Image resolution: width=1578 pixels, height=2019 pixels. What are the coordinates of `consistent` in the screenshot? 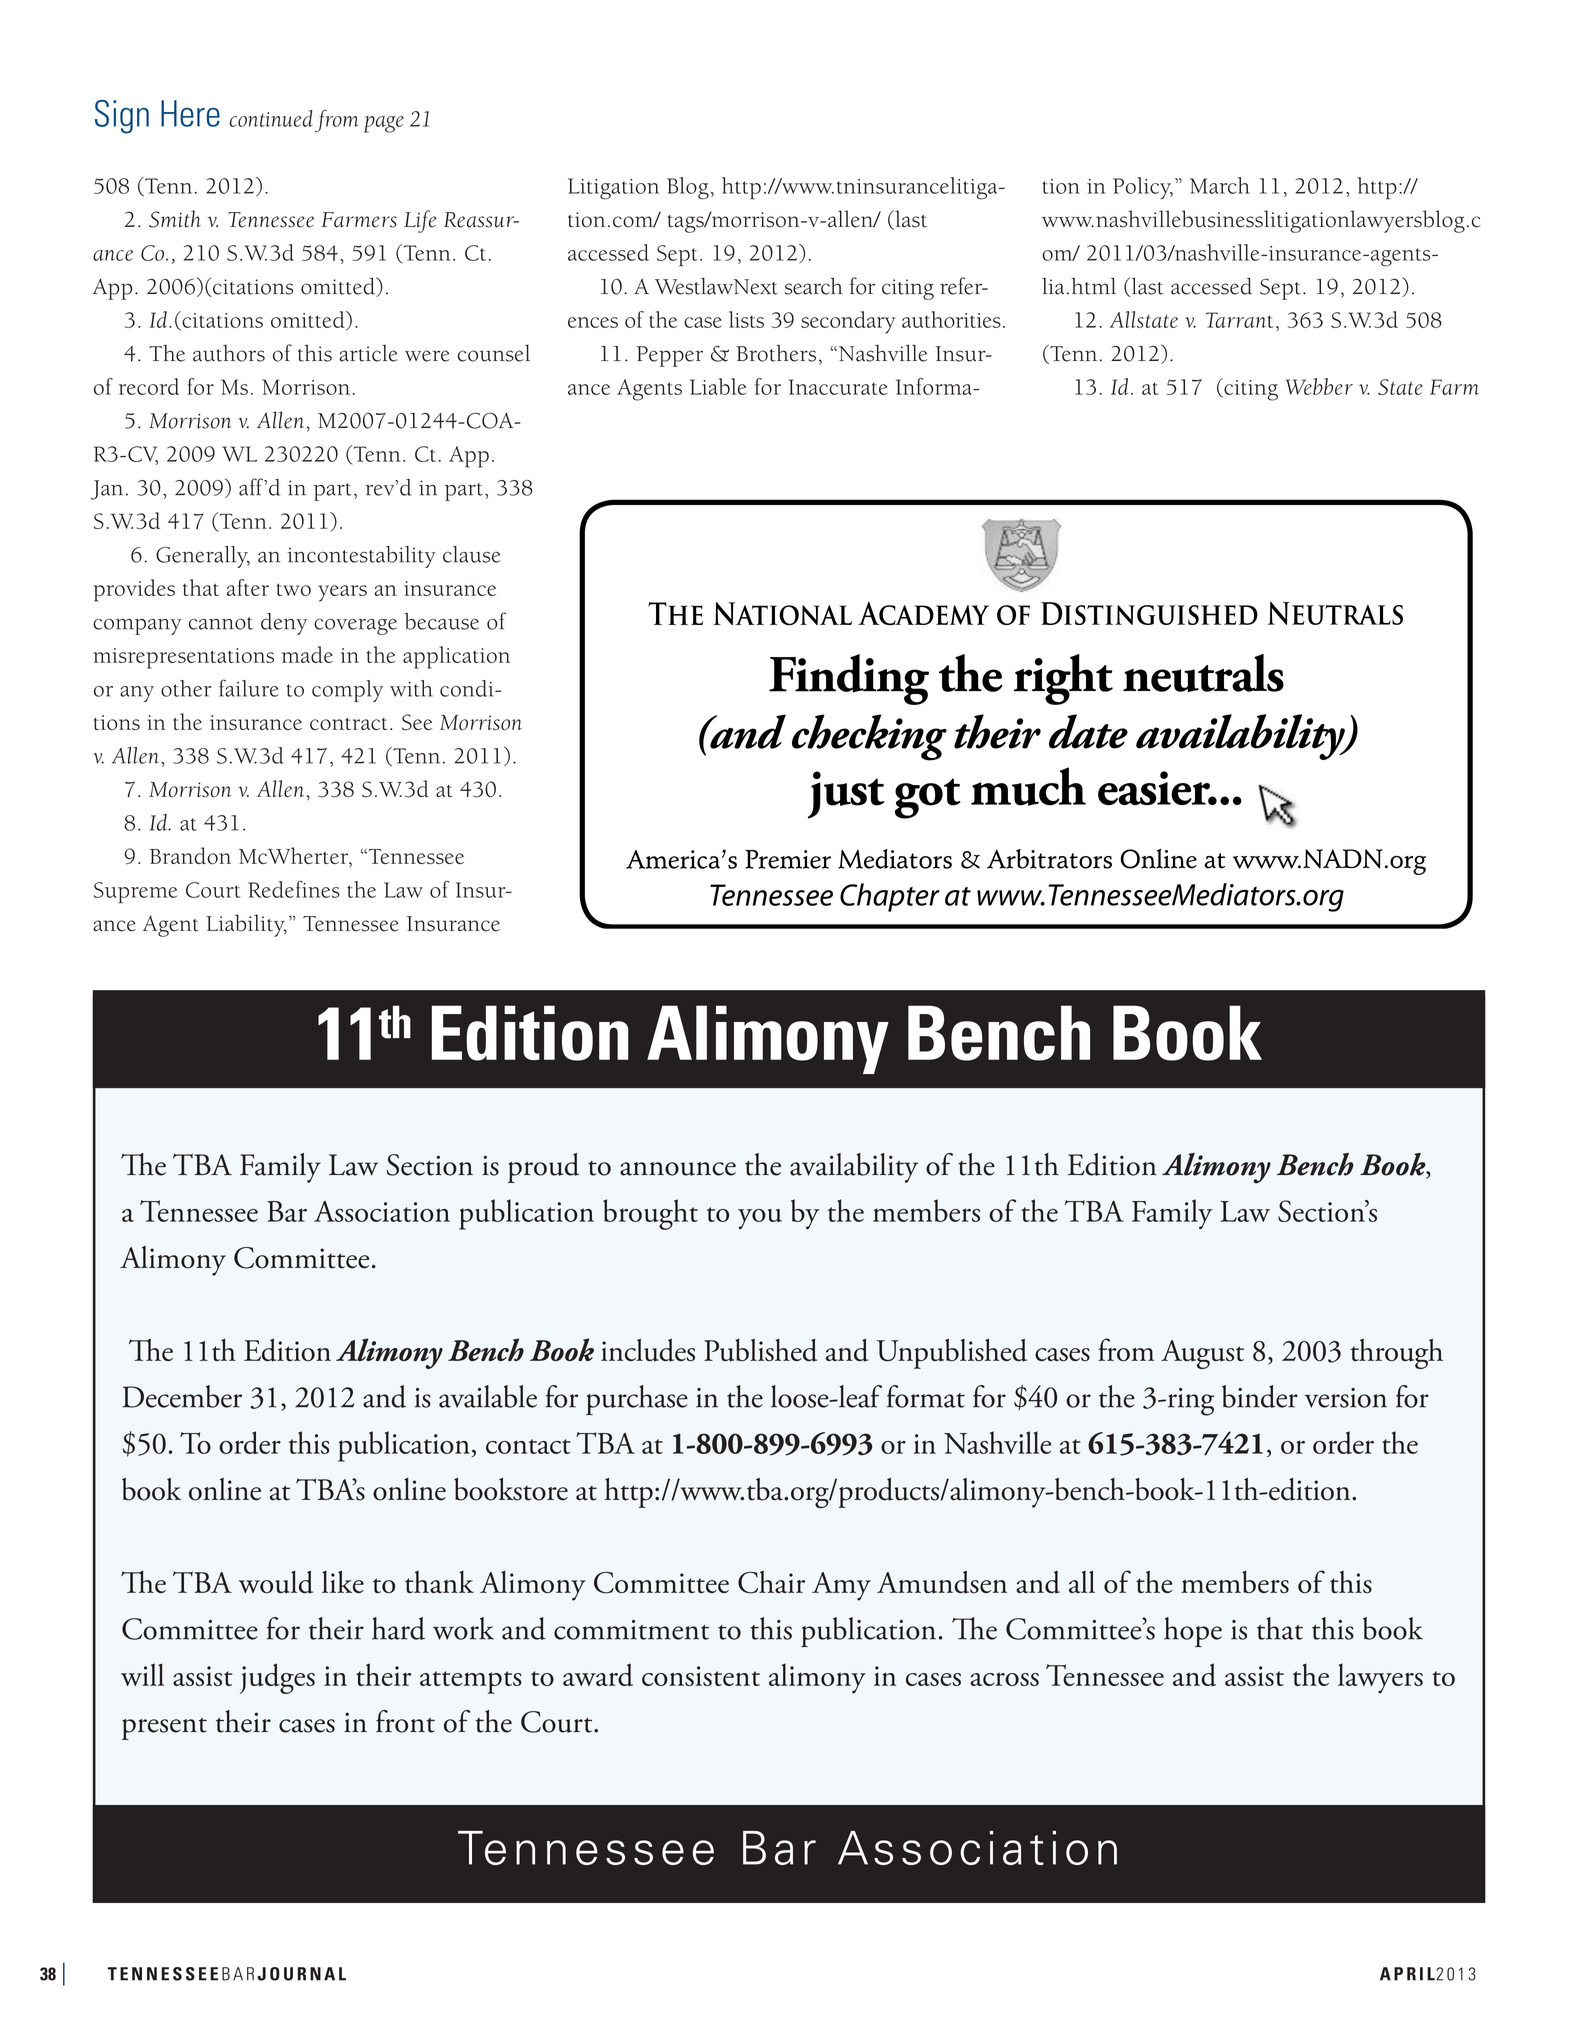 It's located at (701, 1676).
